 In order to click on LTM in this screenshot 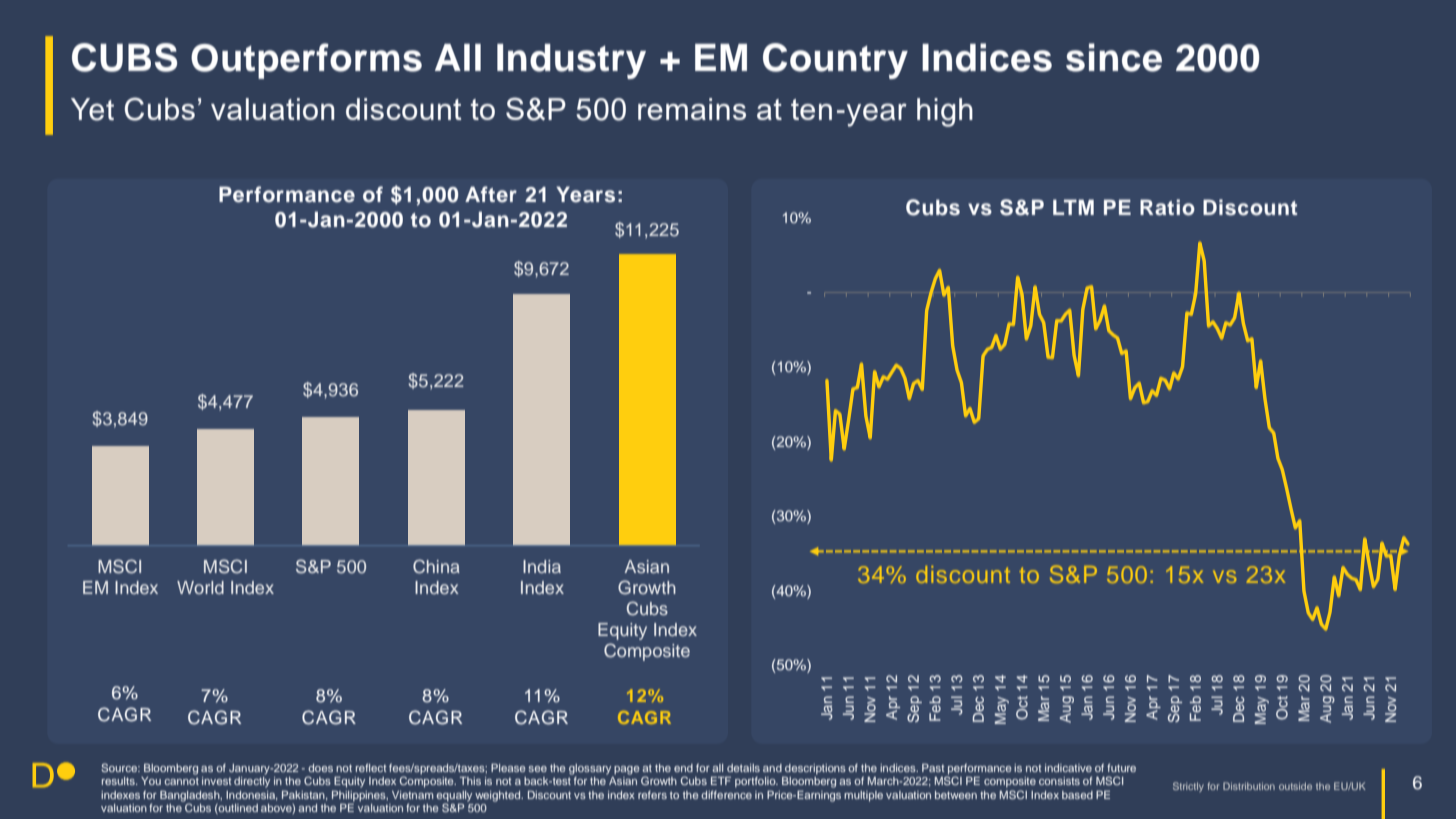, I will do `click(1073, 207)`.
